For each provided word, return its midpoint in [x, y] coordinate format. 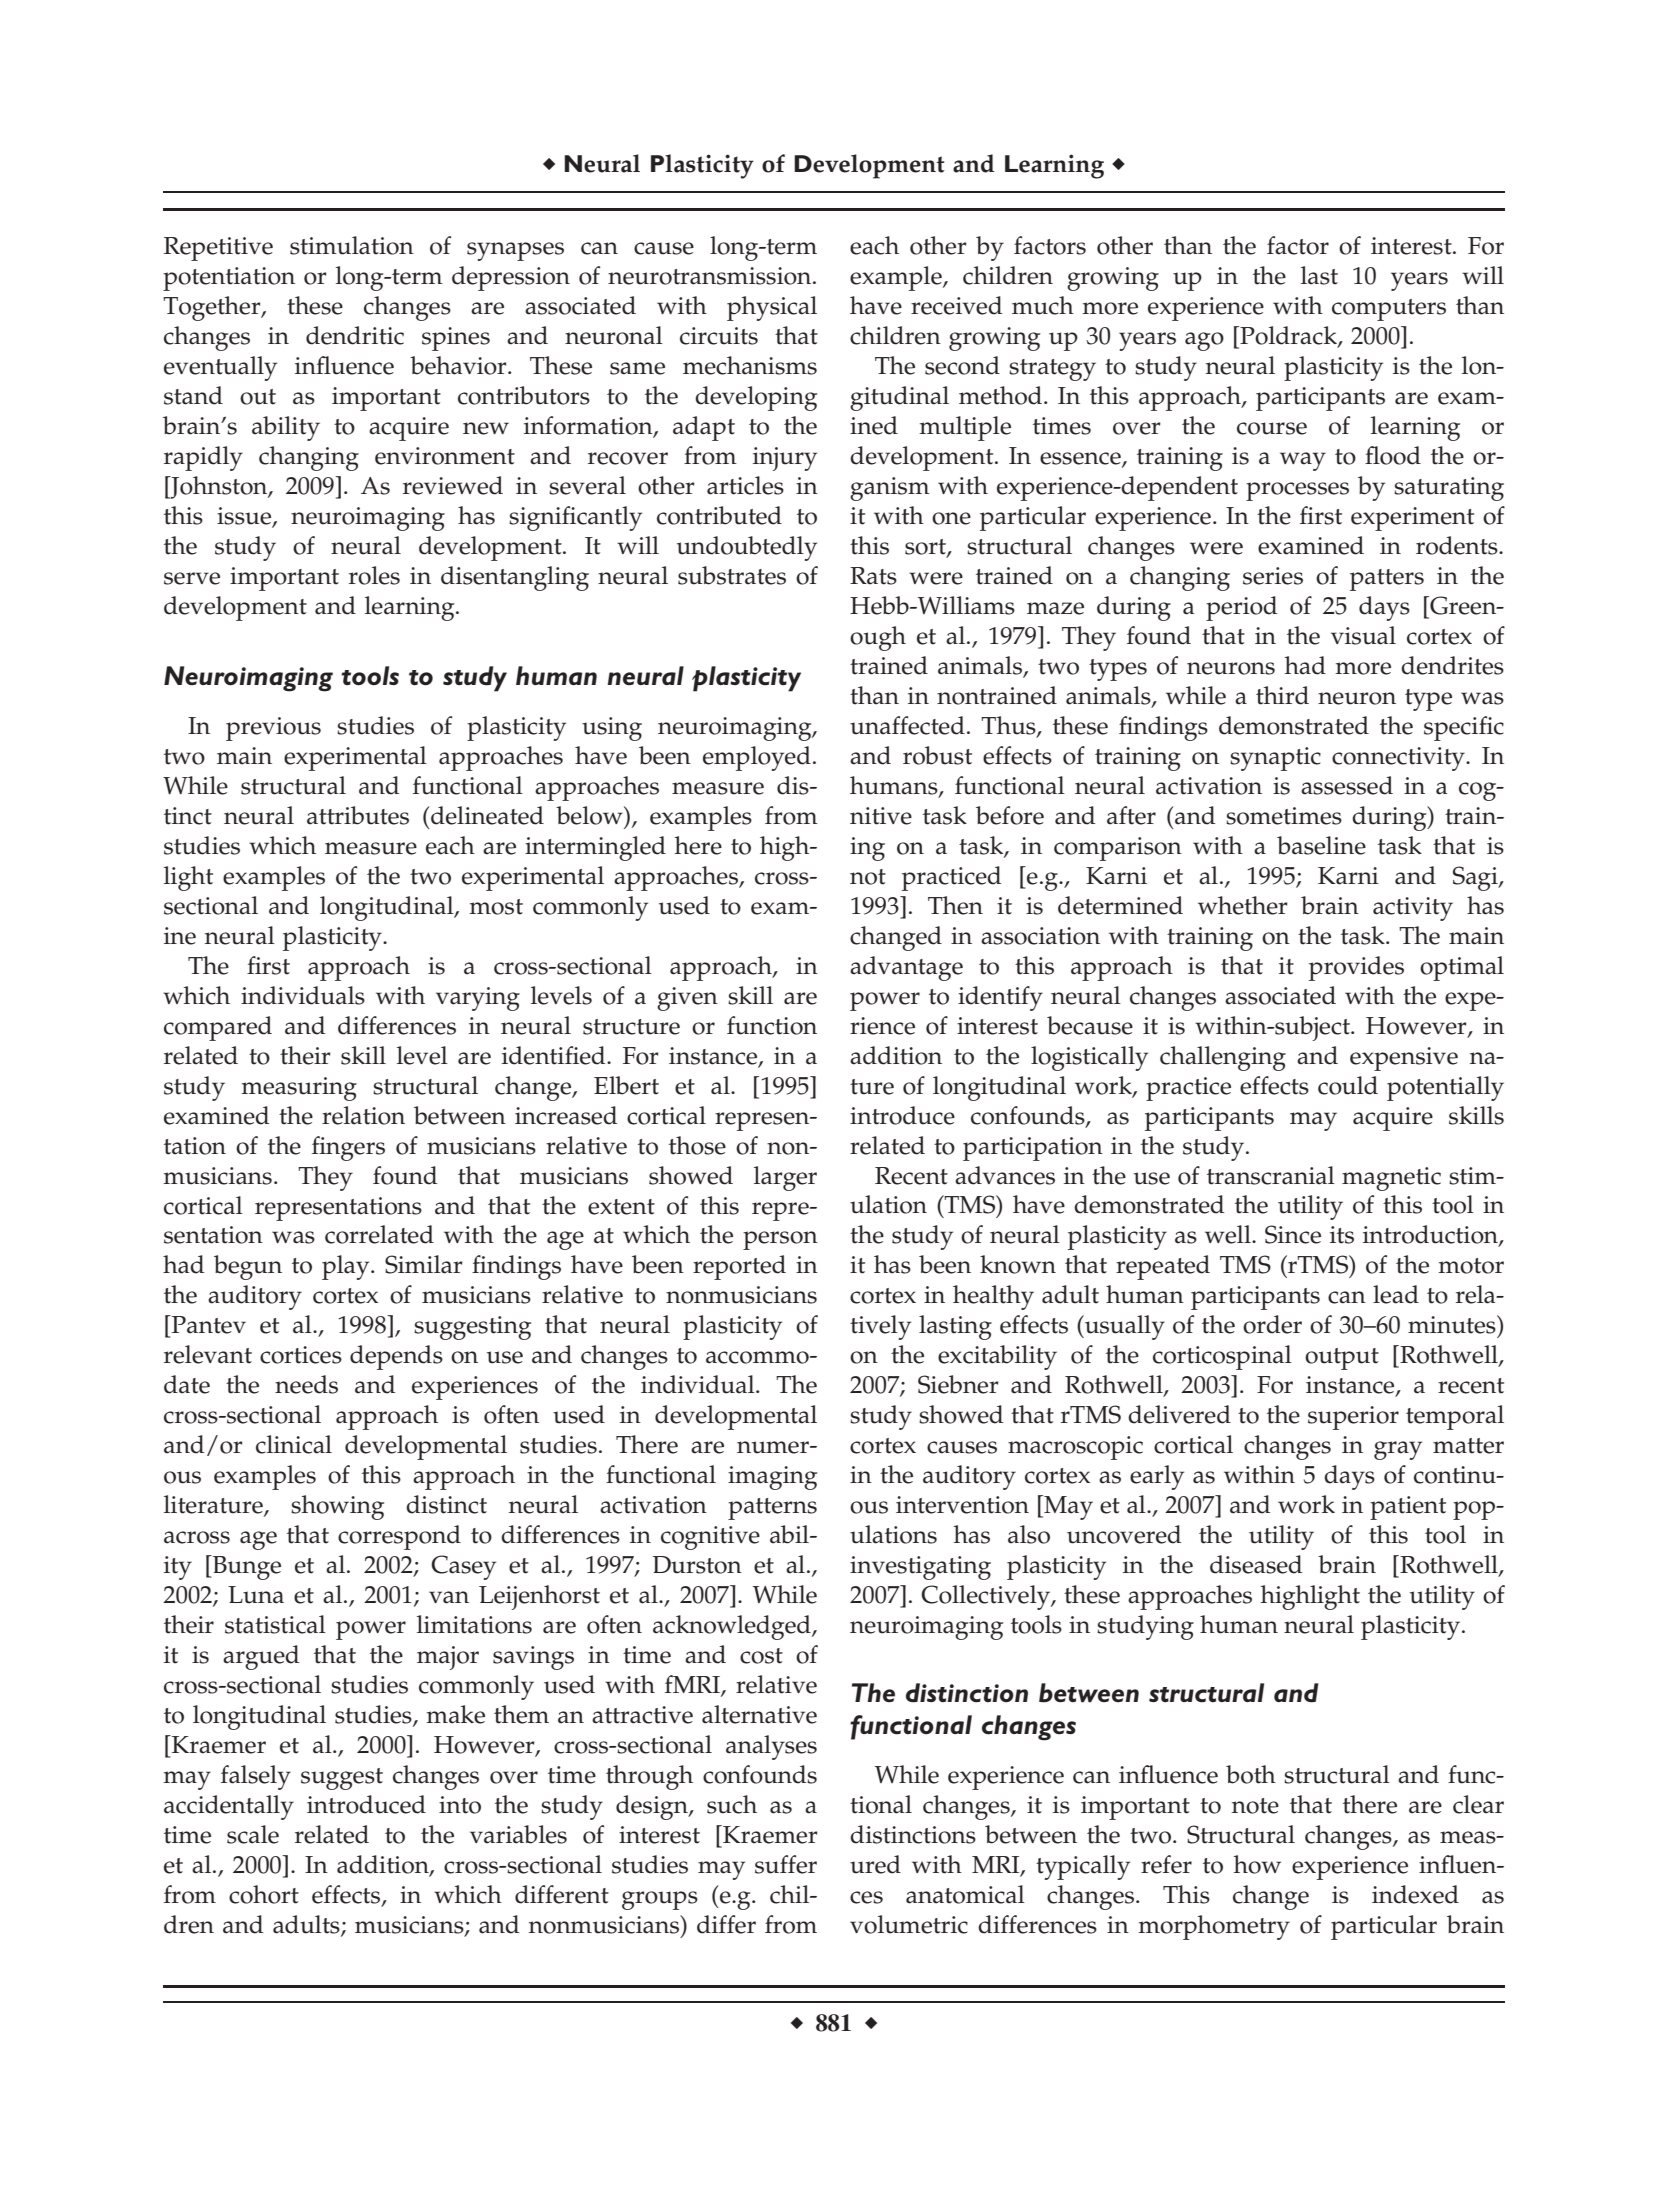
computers [1389, 310]
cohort [264, 1894]
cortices [301, 1355]
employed [757, 758]
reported [739, 1267]
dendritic [355, 335]
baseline [1321, 845]
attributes [358, 815]
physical [772, 308]
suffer [786, 1864]
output [1342, 1359]
